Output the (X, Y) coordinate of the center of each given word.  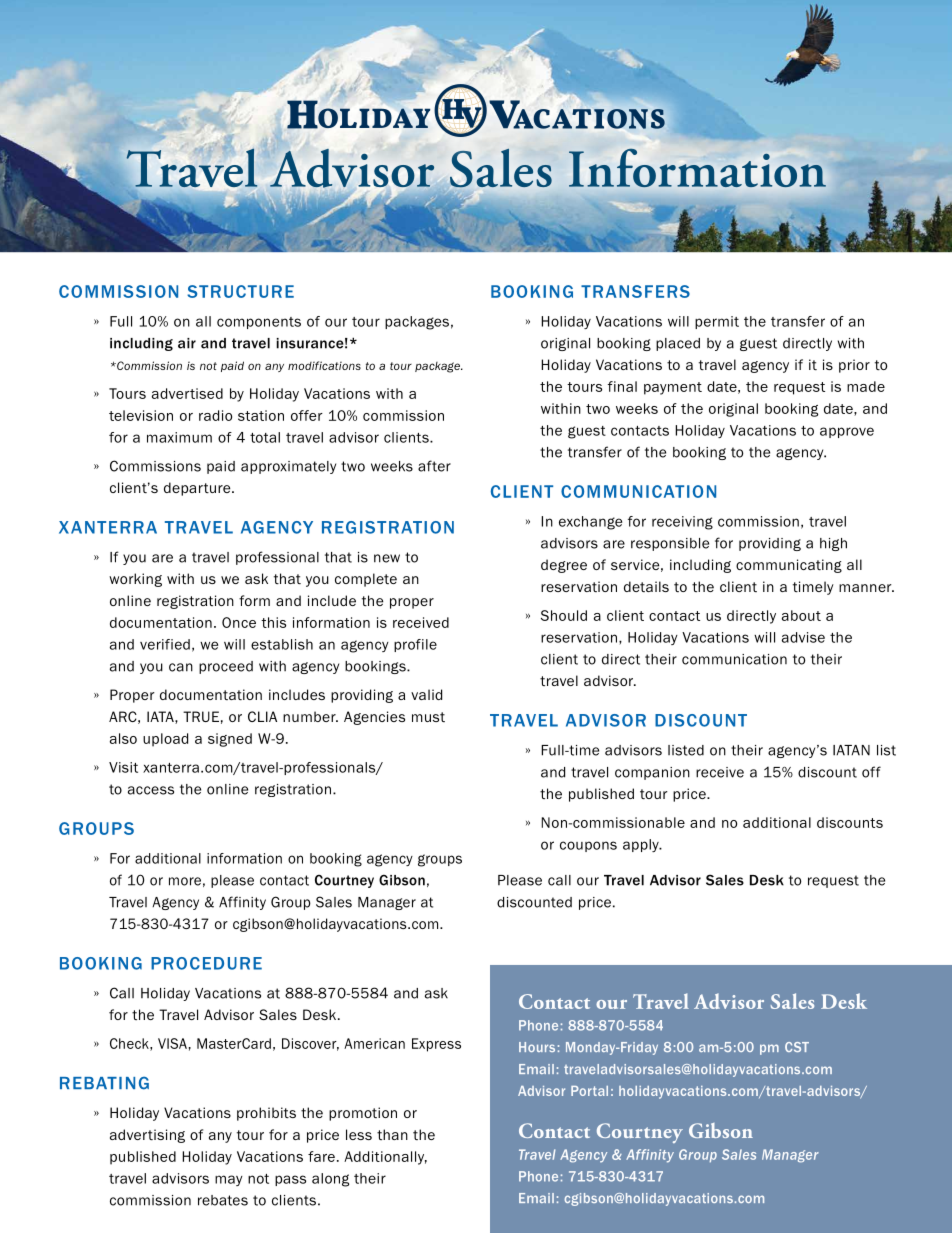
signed (230, 740)
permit (717, 322)
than (392, 1134)
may (229, 1180)
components (259, 323)
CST (797, 1047)
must (428, 717)
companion (652, 773)
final (622, 386)
